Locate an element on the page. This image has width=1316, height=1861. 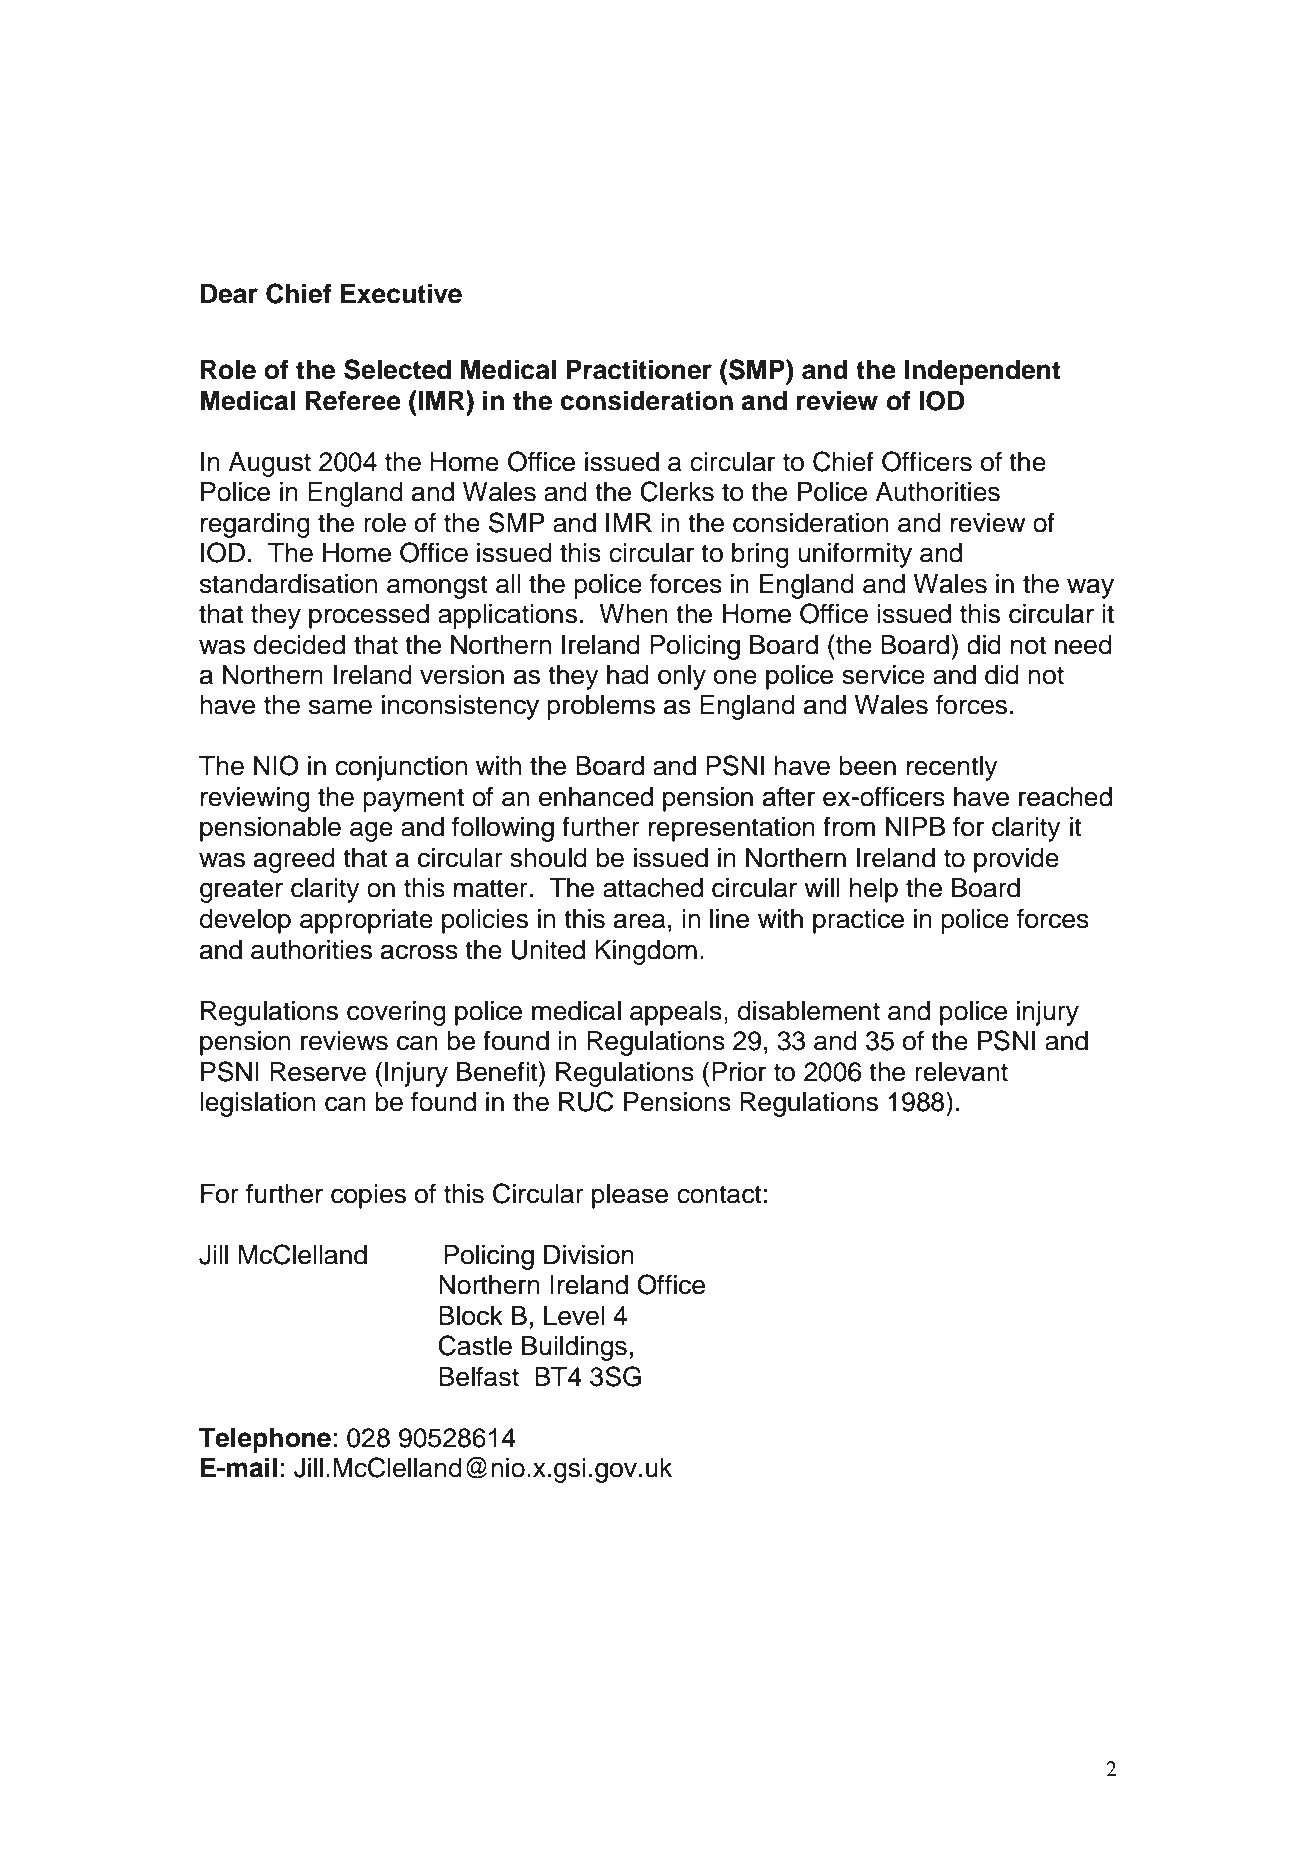
attached is located at coordinates (653, 888).
